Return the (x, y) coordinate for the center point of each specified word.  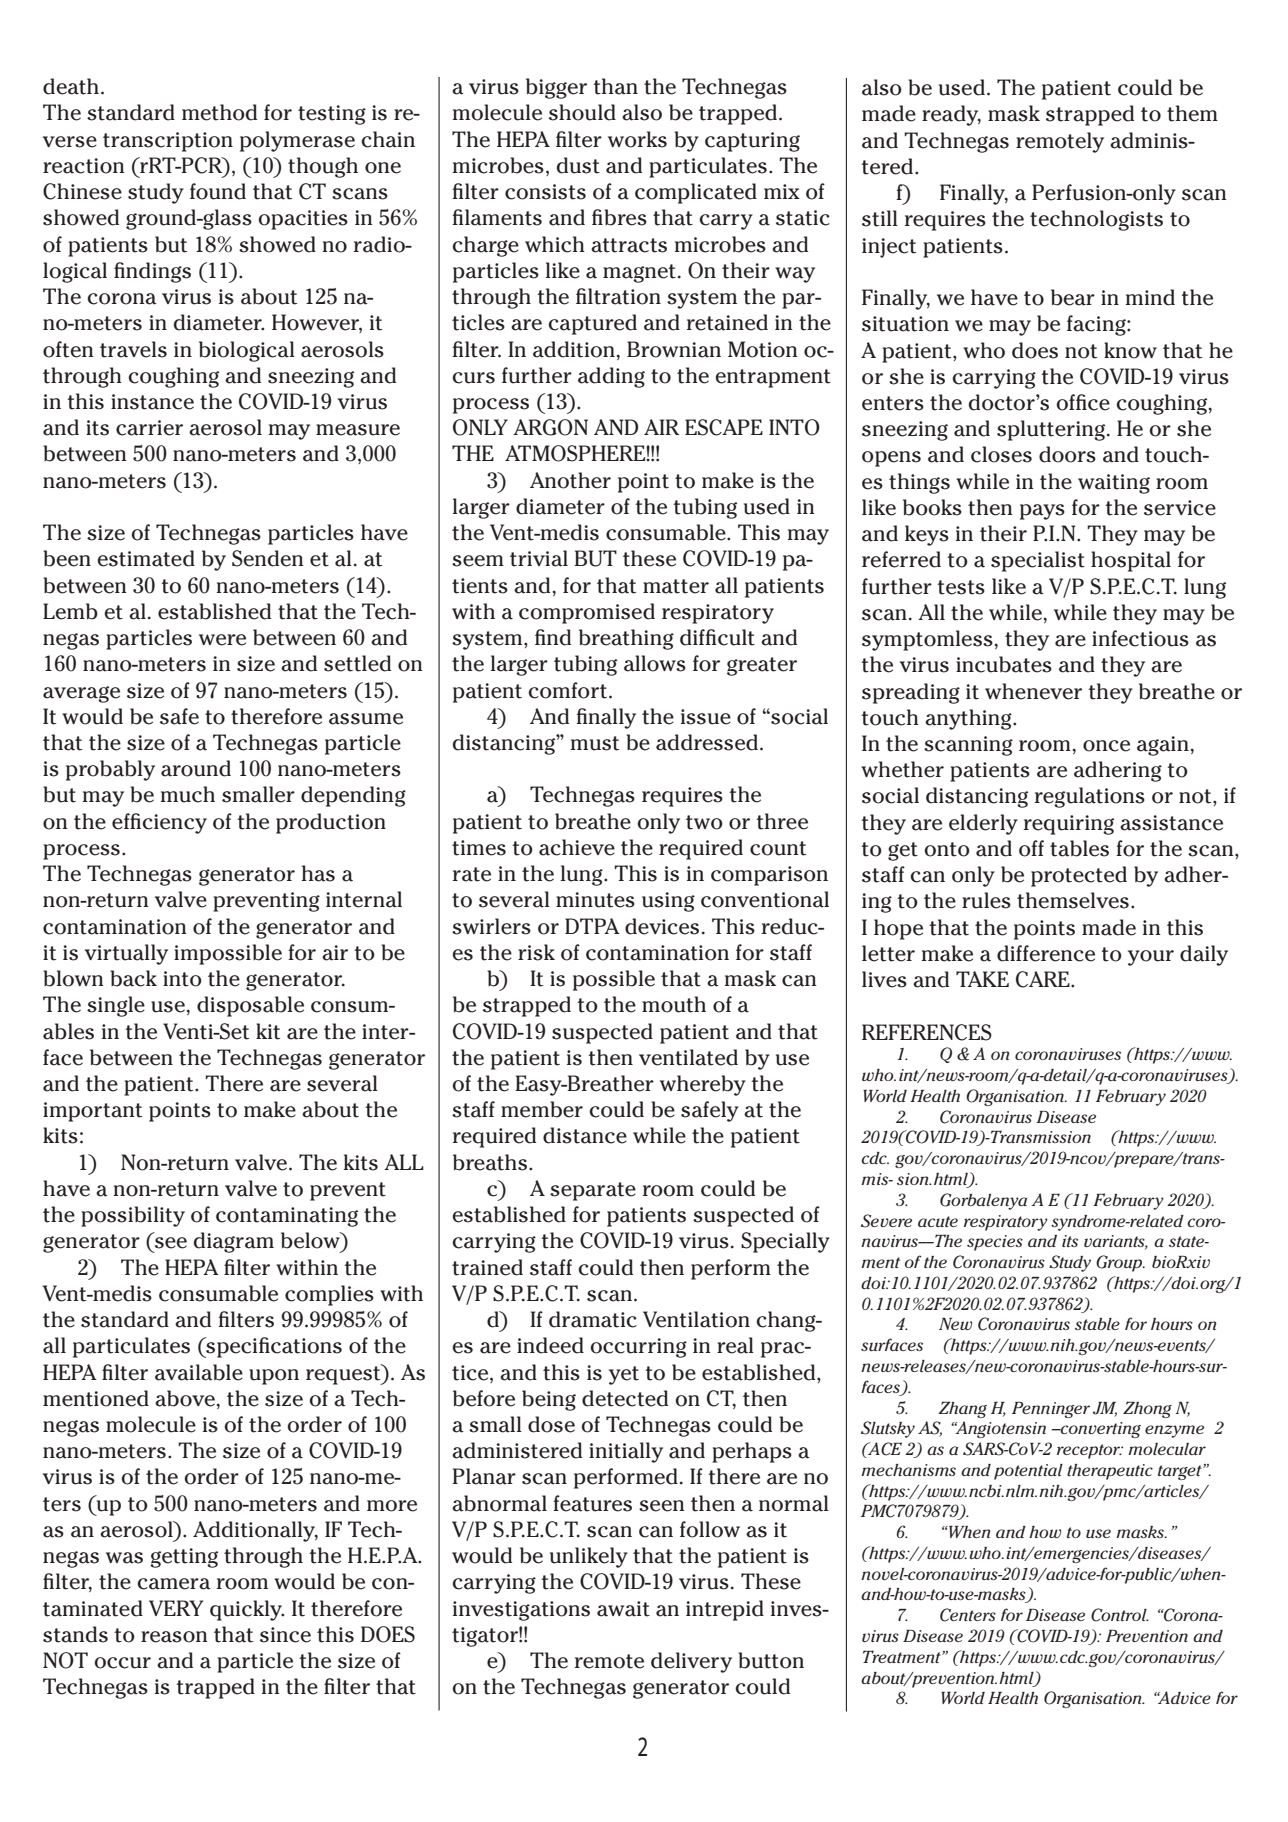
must (595, 743)
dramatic (593, 1319)
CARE (1044, 979)
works (637, 139)
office (1083, 402)
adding (611, 377)
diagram (234, 1242)
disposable (250, 1006)
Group (1120, 1263)
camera (174, 1584)
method (219, 112)
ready (951, 115)
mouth (674, 1004)
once (1106, 746)
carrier (149, 428)
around (196, 768)
